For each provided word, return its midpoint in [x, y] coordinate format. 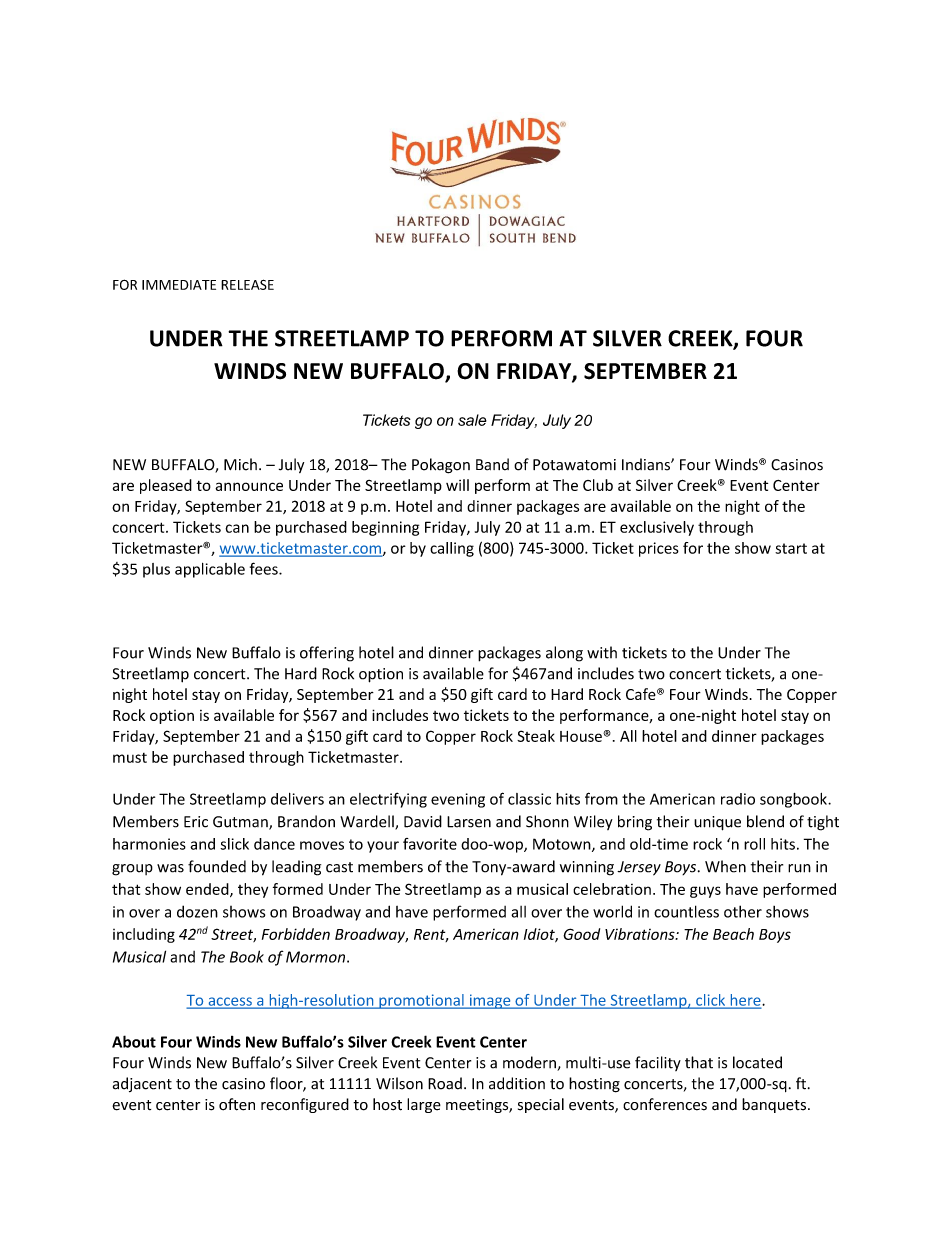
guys [705, 892]
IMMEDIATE [179, 285]
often [237, 1104]
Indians [647, 464]
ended [208, 890]
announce [249, 486]
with [602, 652]
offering [327, 654]
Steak [536, 736]
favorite [430, 844]
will [457, 485]
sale [472, 420]
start [791, 548]
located [757, 1062]
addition [517, 1083]
